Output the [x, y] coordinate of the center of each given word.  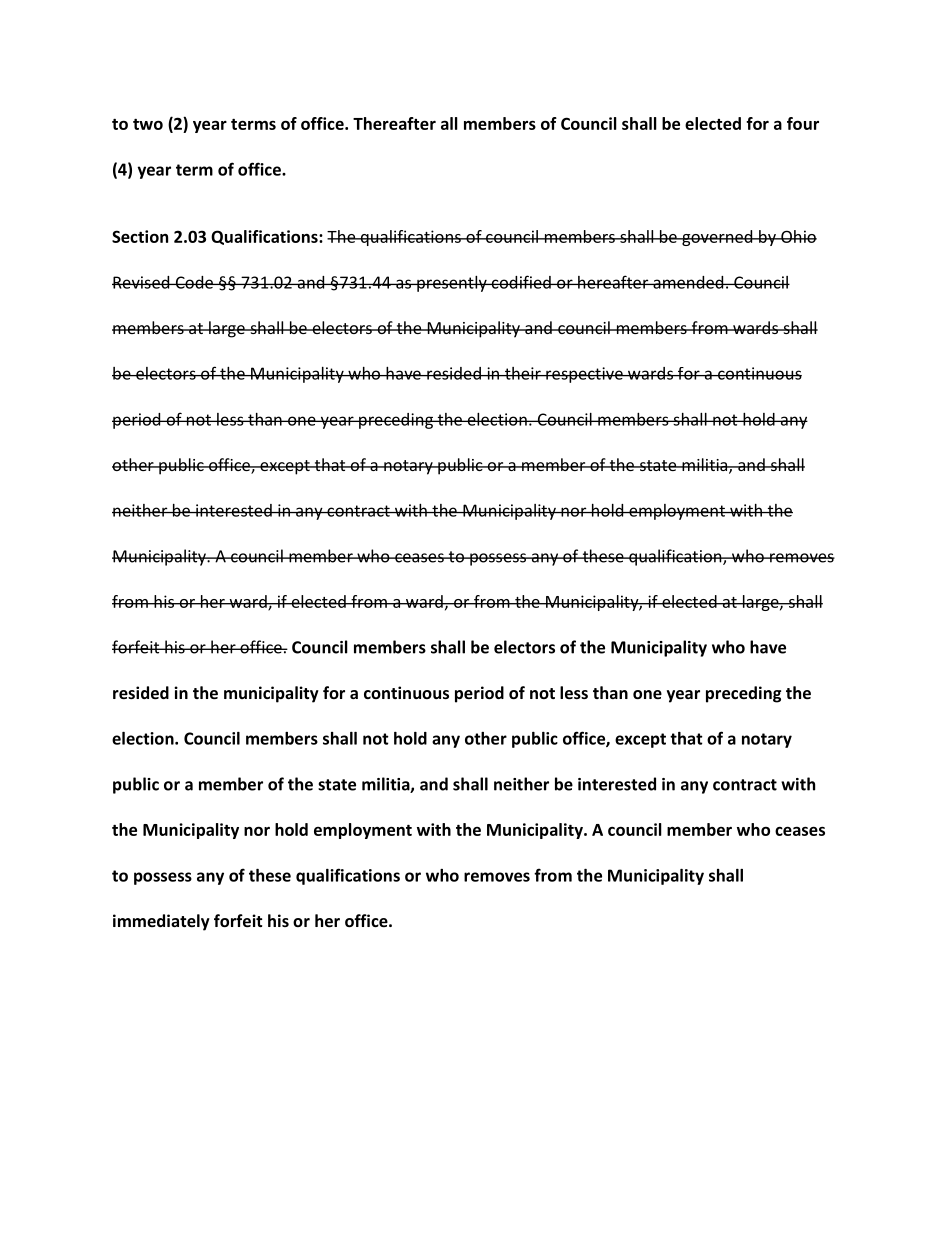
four [803, 123]
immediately [161, 922]
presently [452, 284]
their [523, 373]
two [148, 124]
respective [584, 375]
